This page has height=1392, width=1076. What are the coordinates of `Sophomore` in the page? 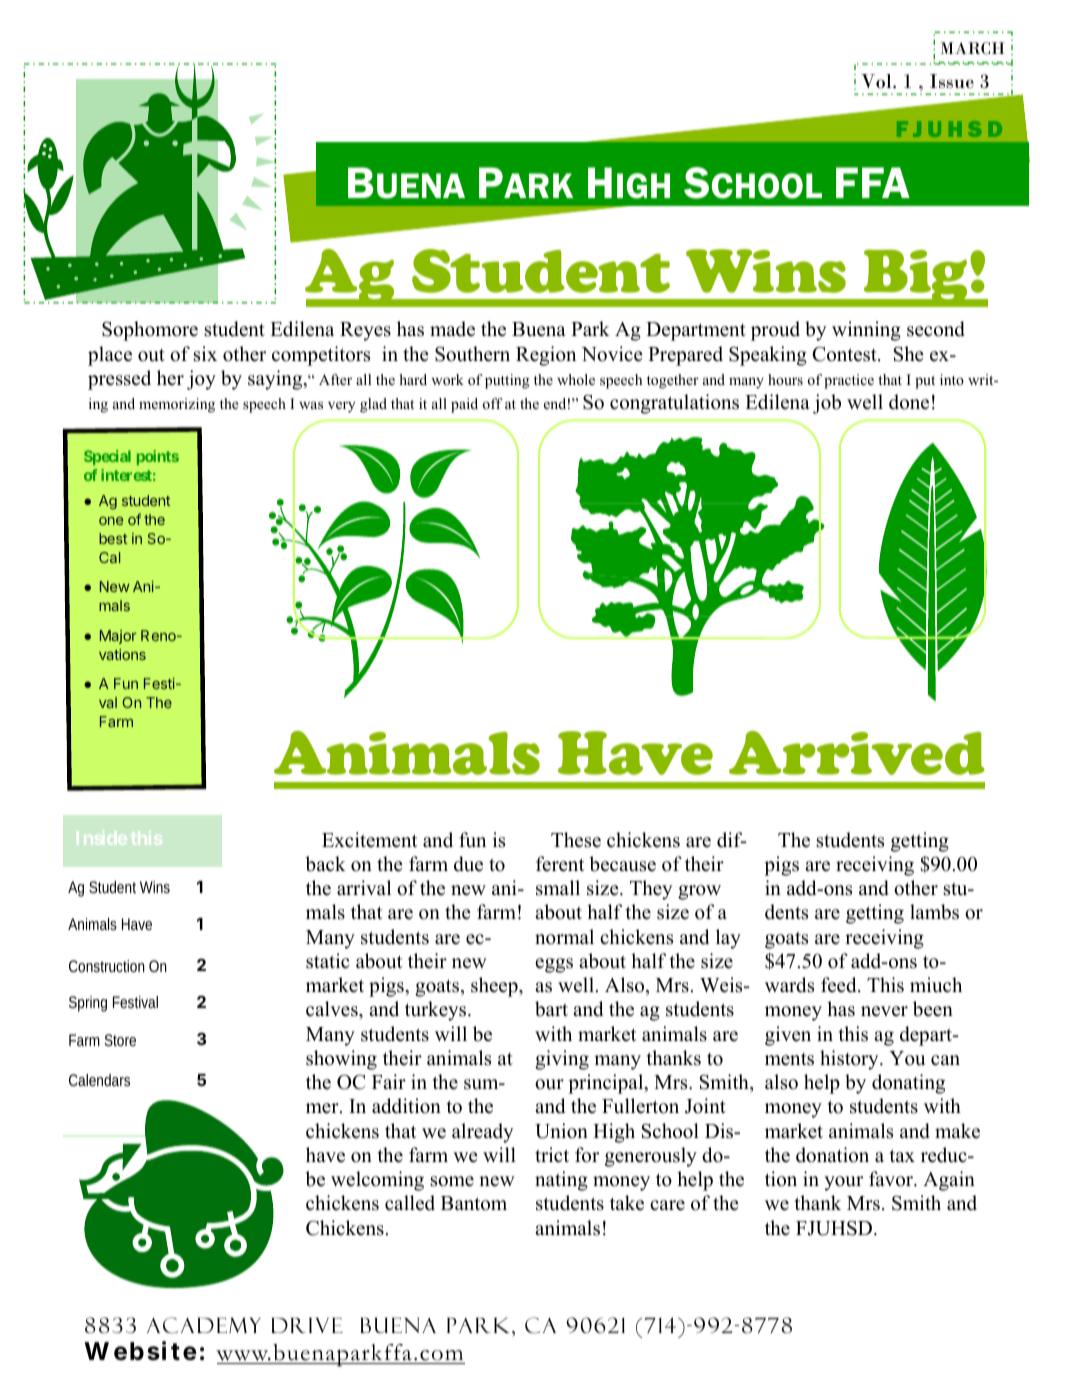 It's located at (150, 331).
